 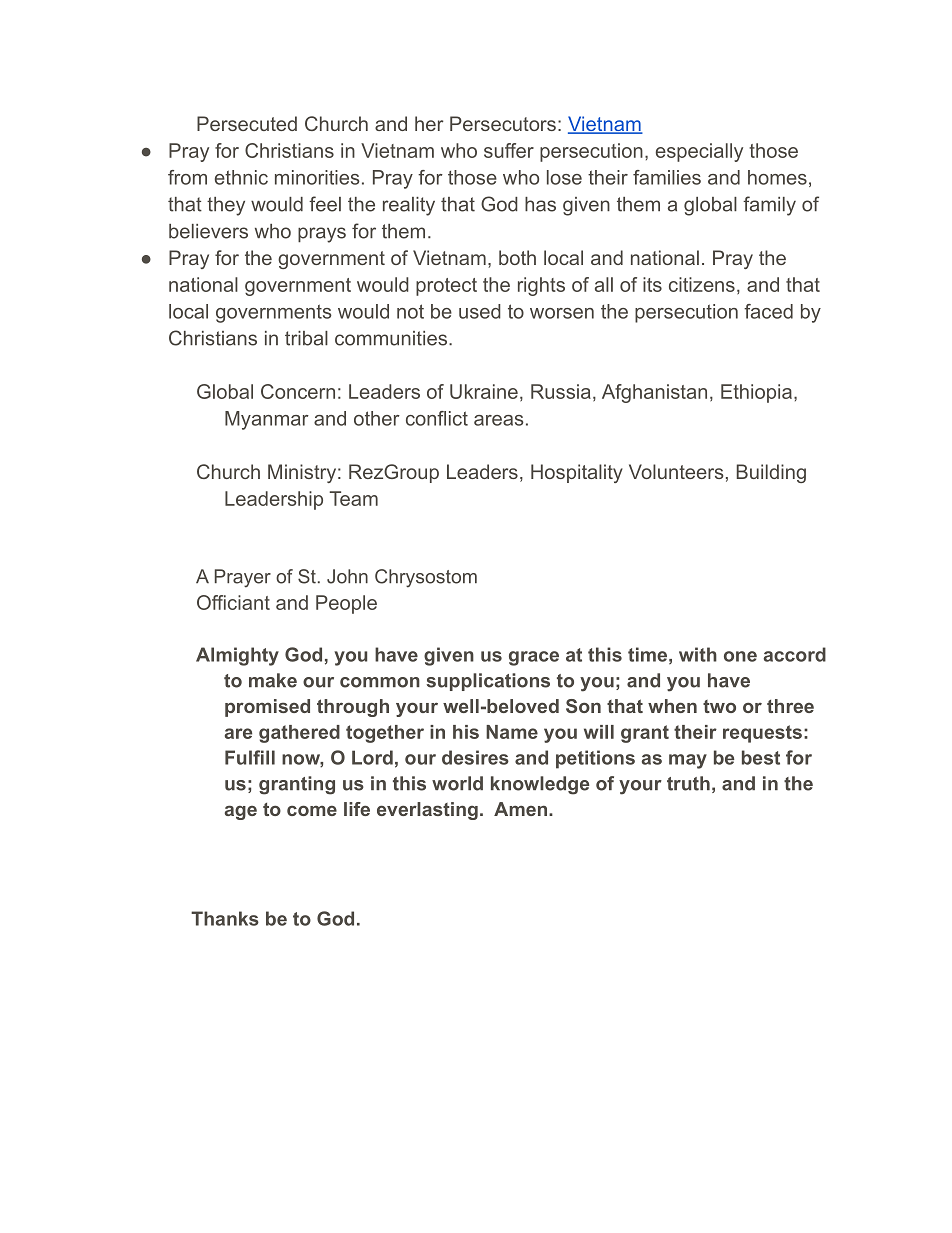 What do you see at coordinates (247, 123) in the document?
I see `Persecuted` at bounding box center [247, 123].
